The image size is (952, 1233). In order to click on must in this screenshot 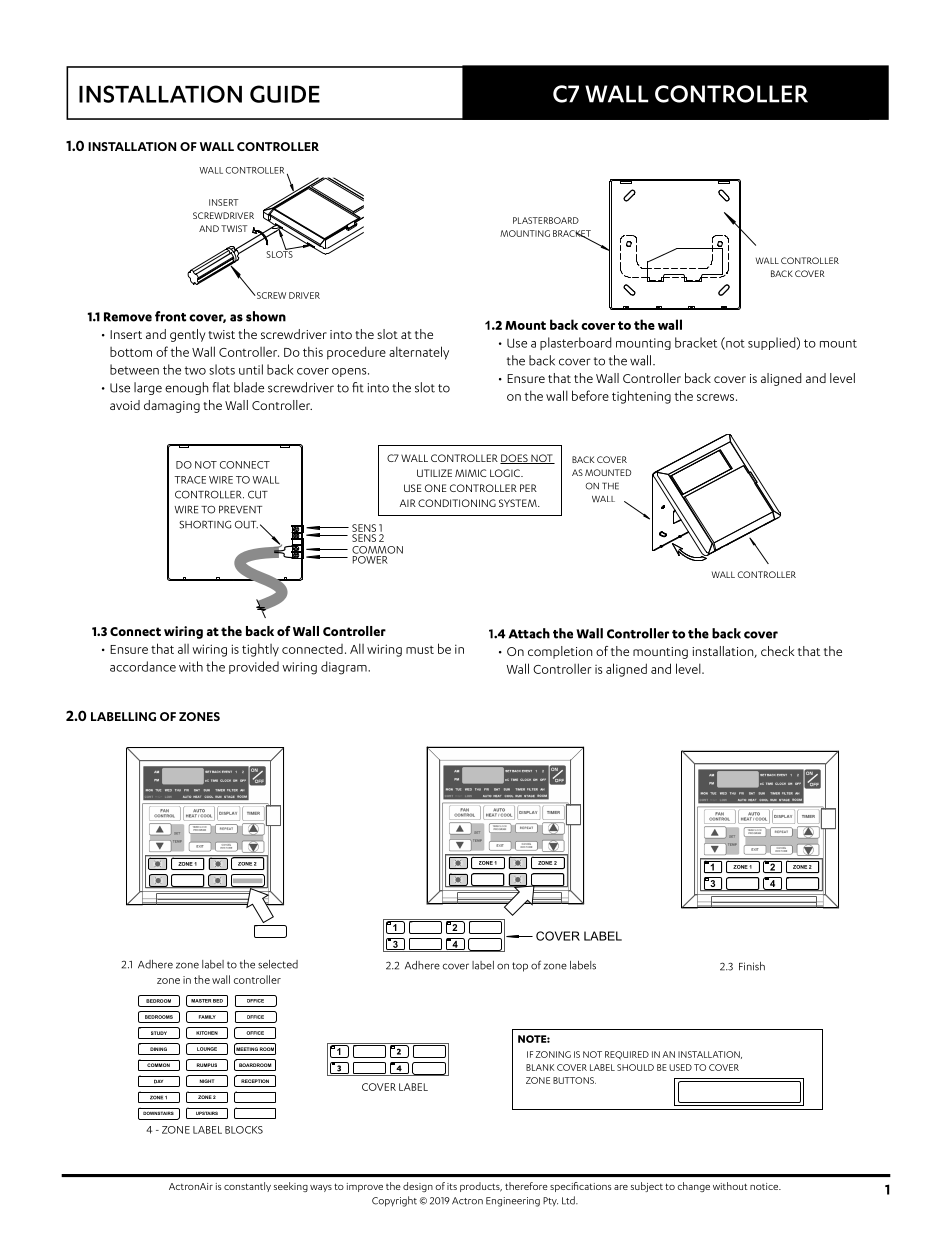, I will do `click(420, 650)`.
